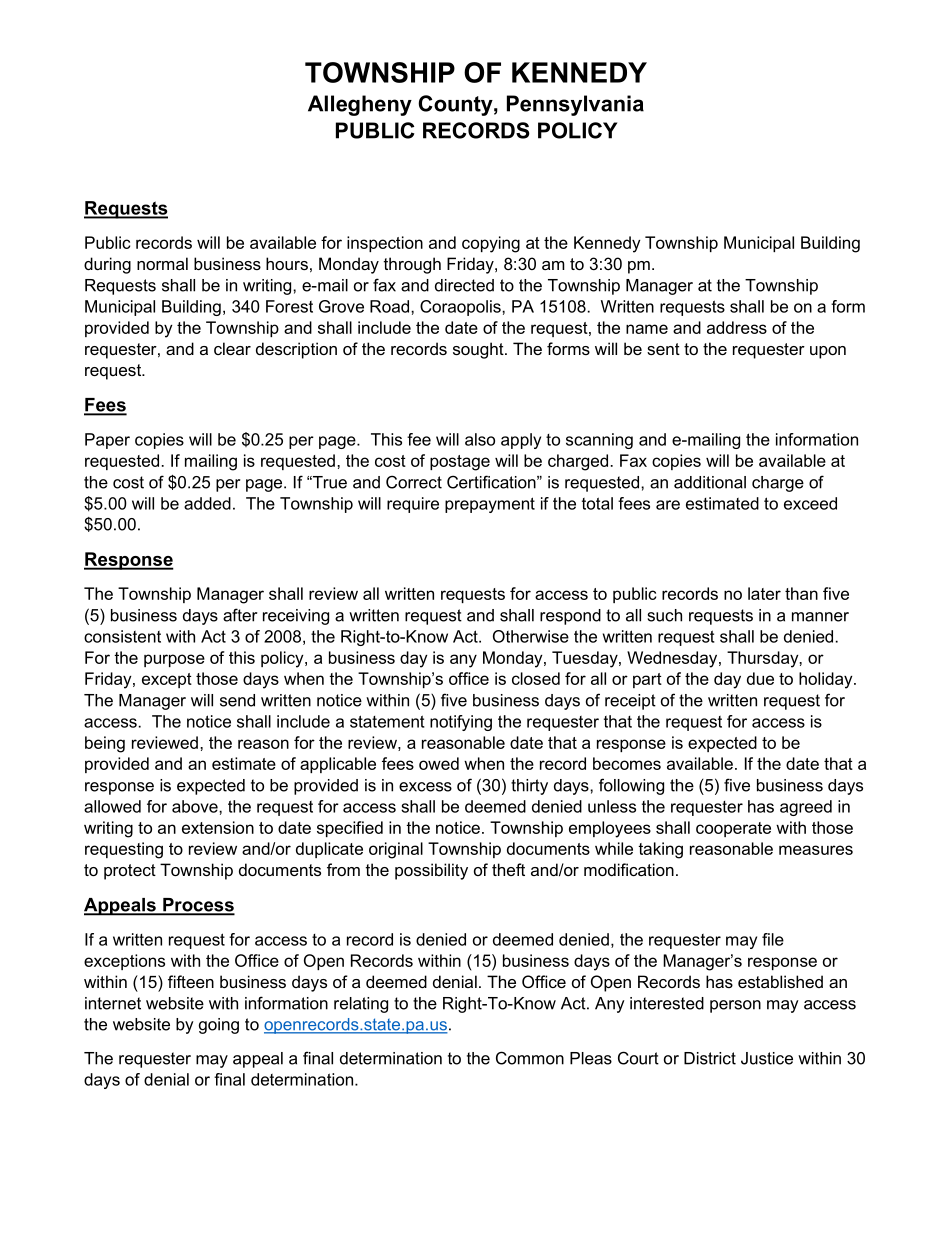 This screenshot has height=1233, width=952. What do you see at coordinates (764, 593) in the screenshot?
I see `later` at bounding box center [764, 593].
